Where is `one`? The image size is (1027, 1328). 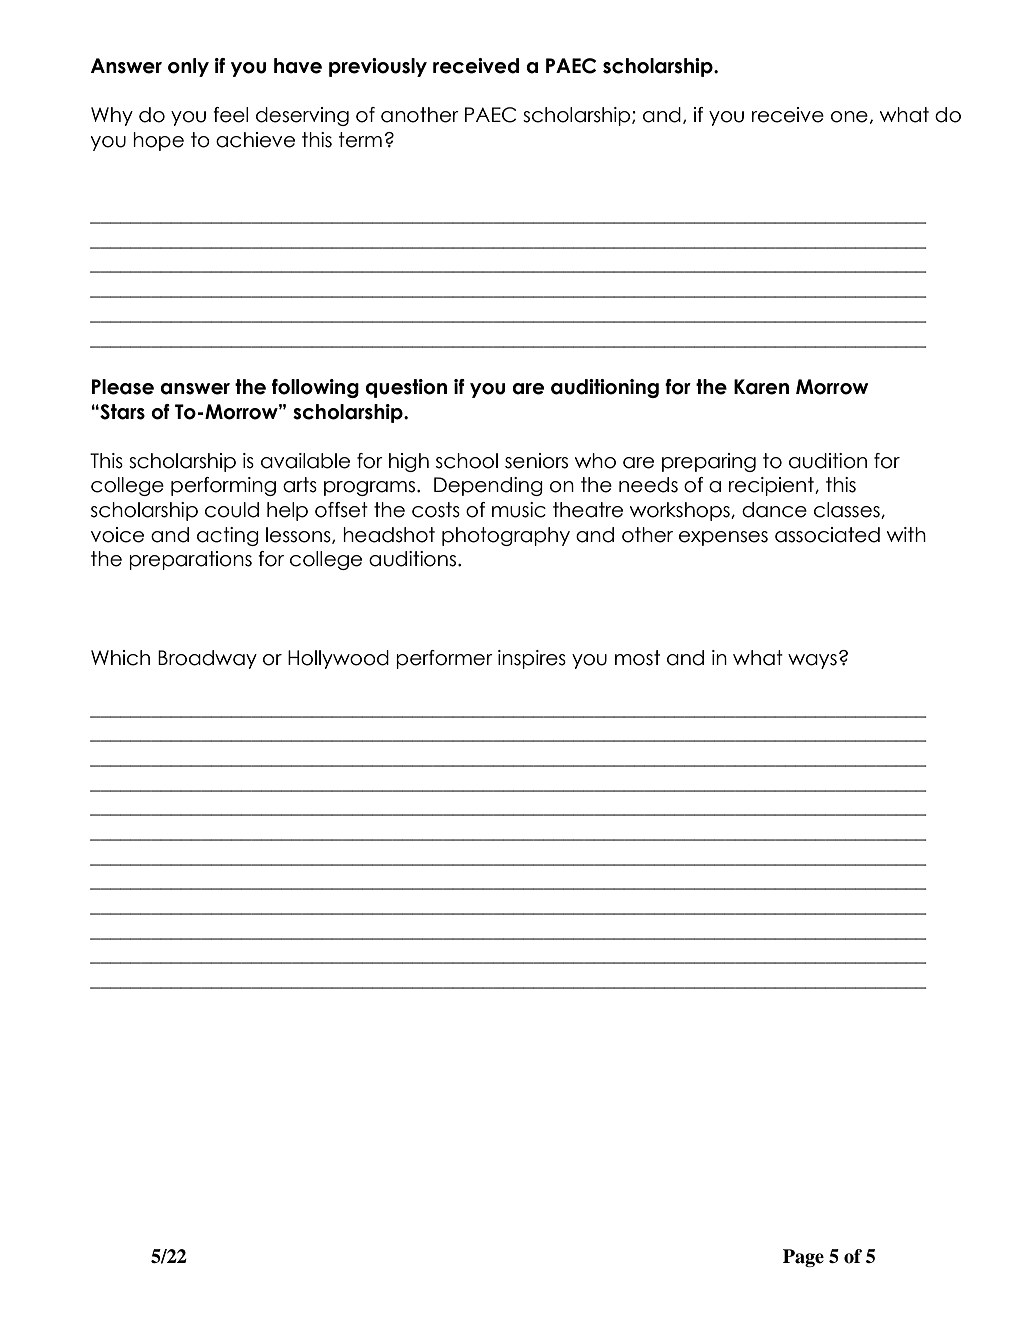 one is located at coordinates (849, 117).
